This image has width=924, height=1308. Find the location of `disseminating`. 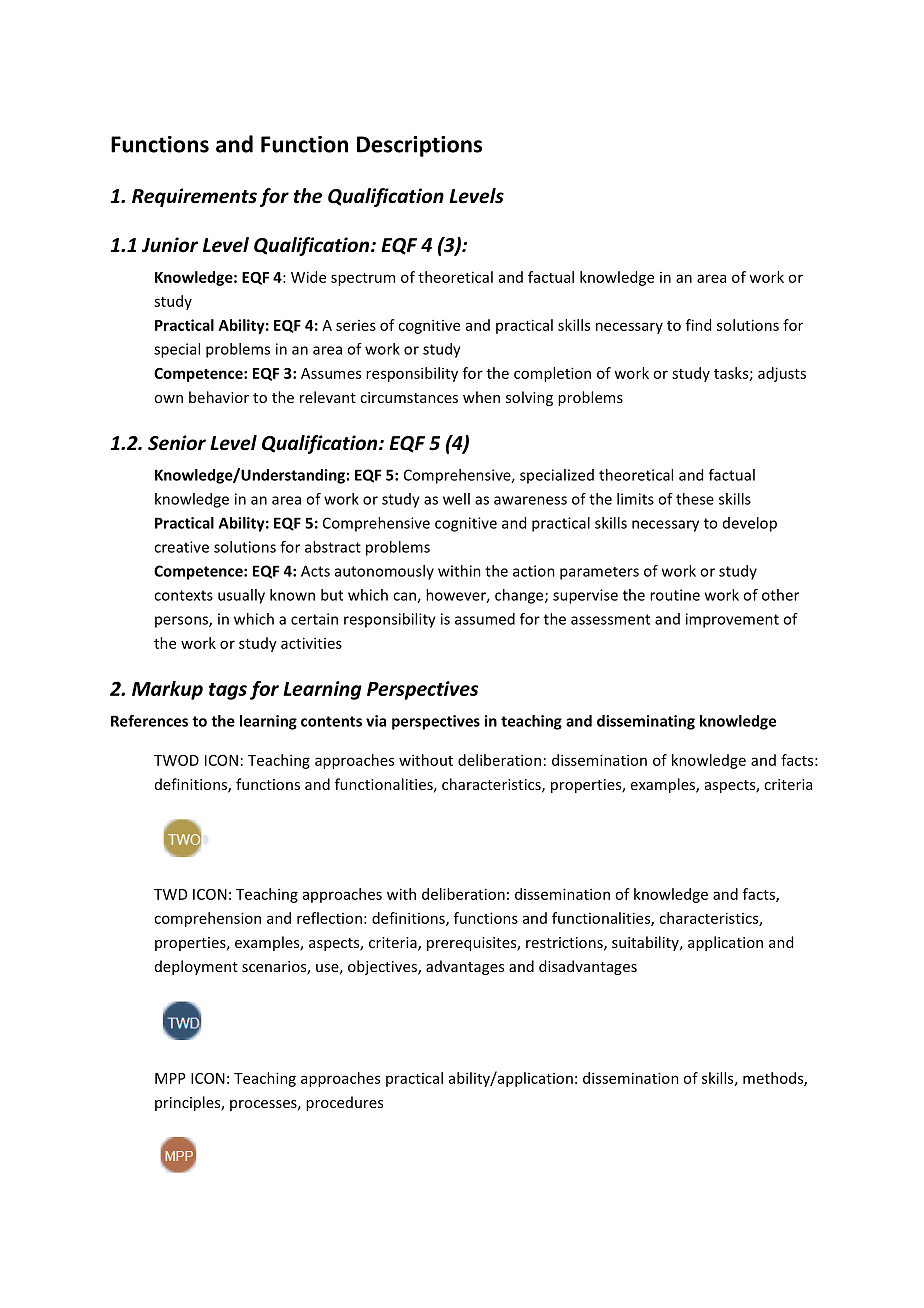

disseminating is located at coordinates (646, 722).
